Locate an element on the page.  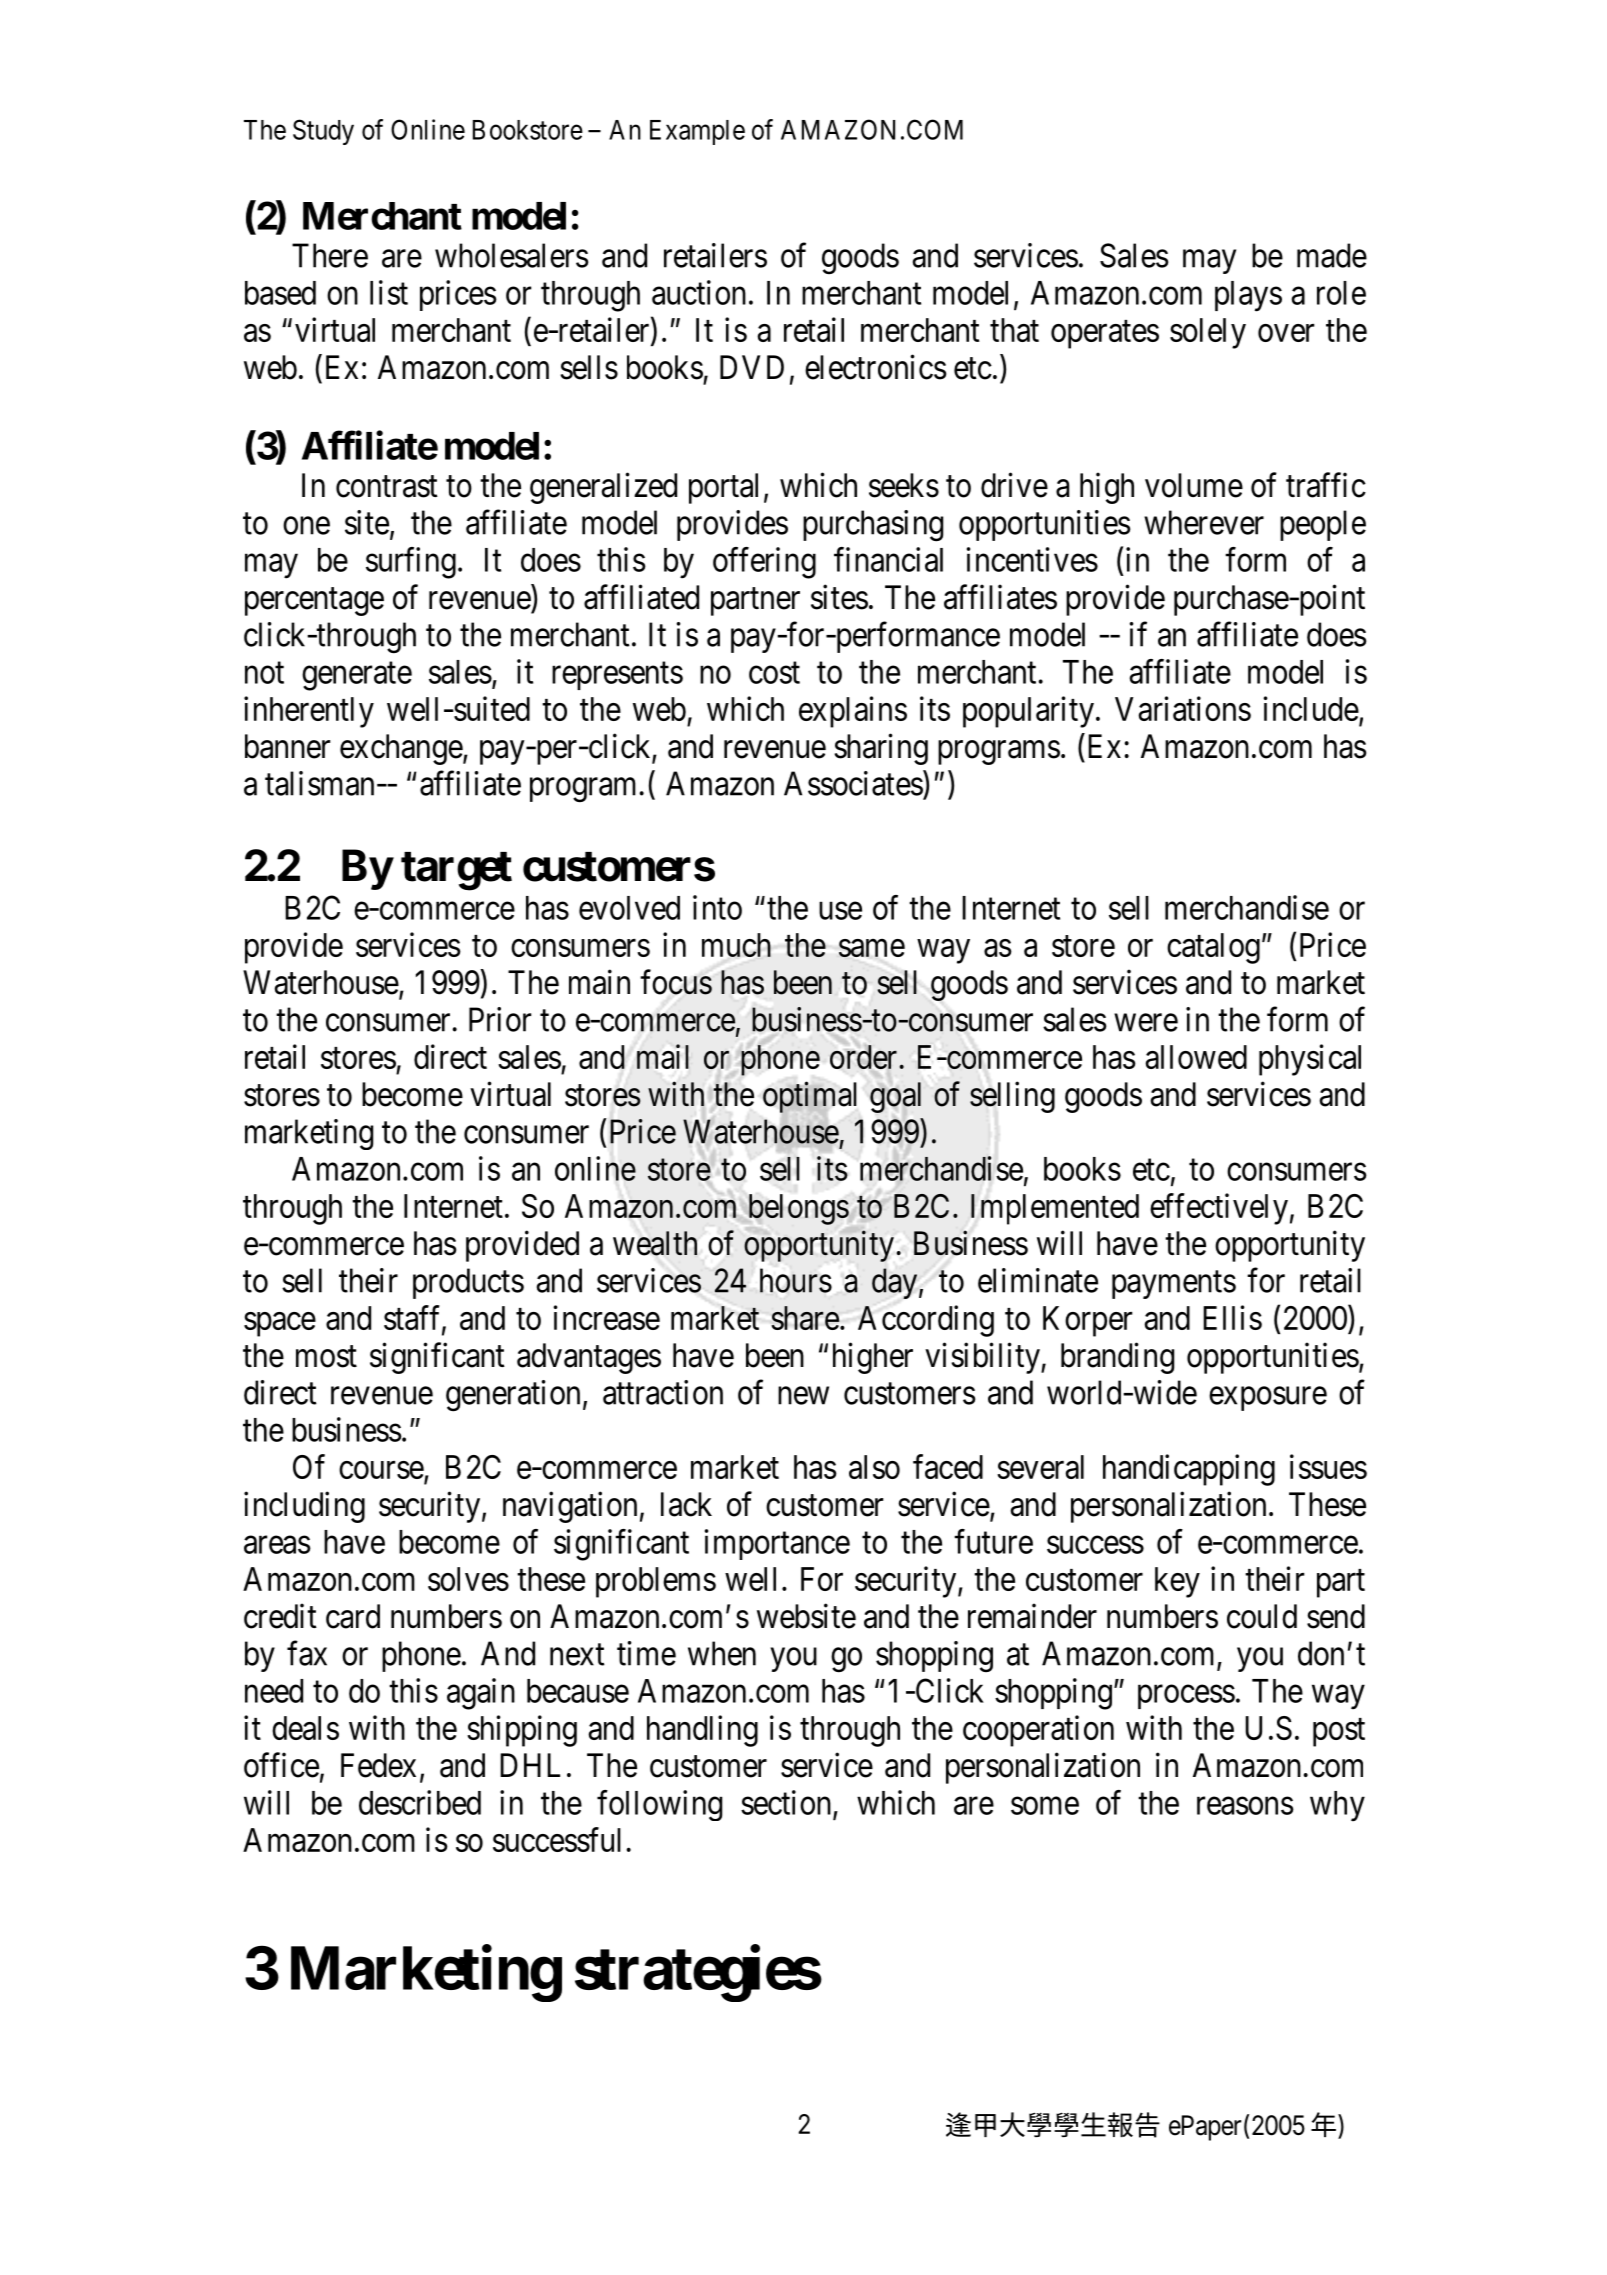
wherever is located at coordinates (1204, 522).
